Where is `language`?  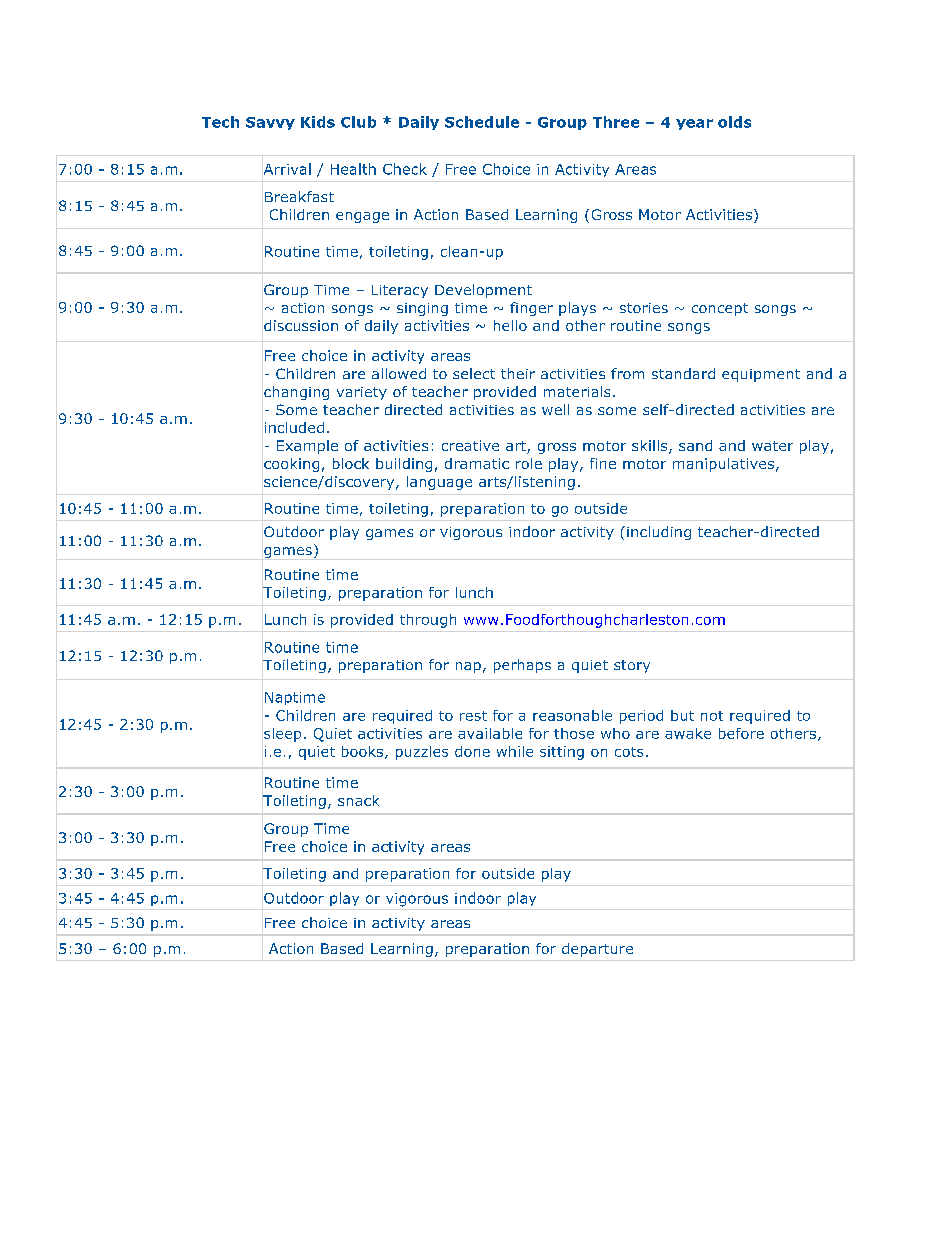
language is located at coordinates (439, 483).
